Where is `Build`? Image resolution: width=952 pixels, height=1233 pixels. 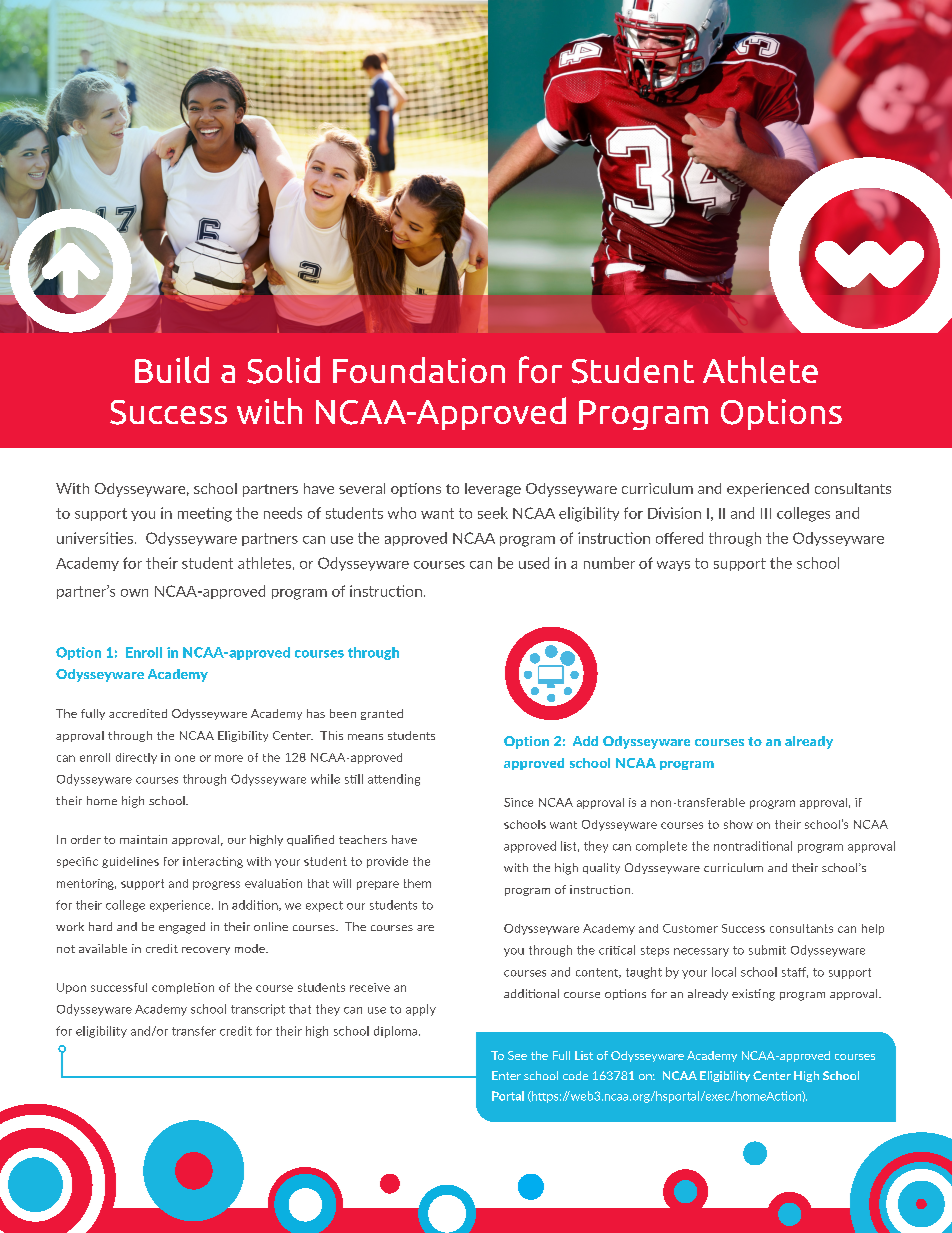
Build is located at coordinates (172, 369).
